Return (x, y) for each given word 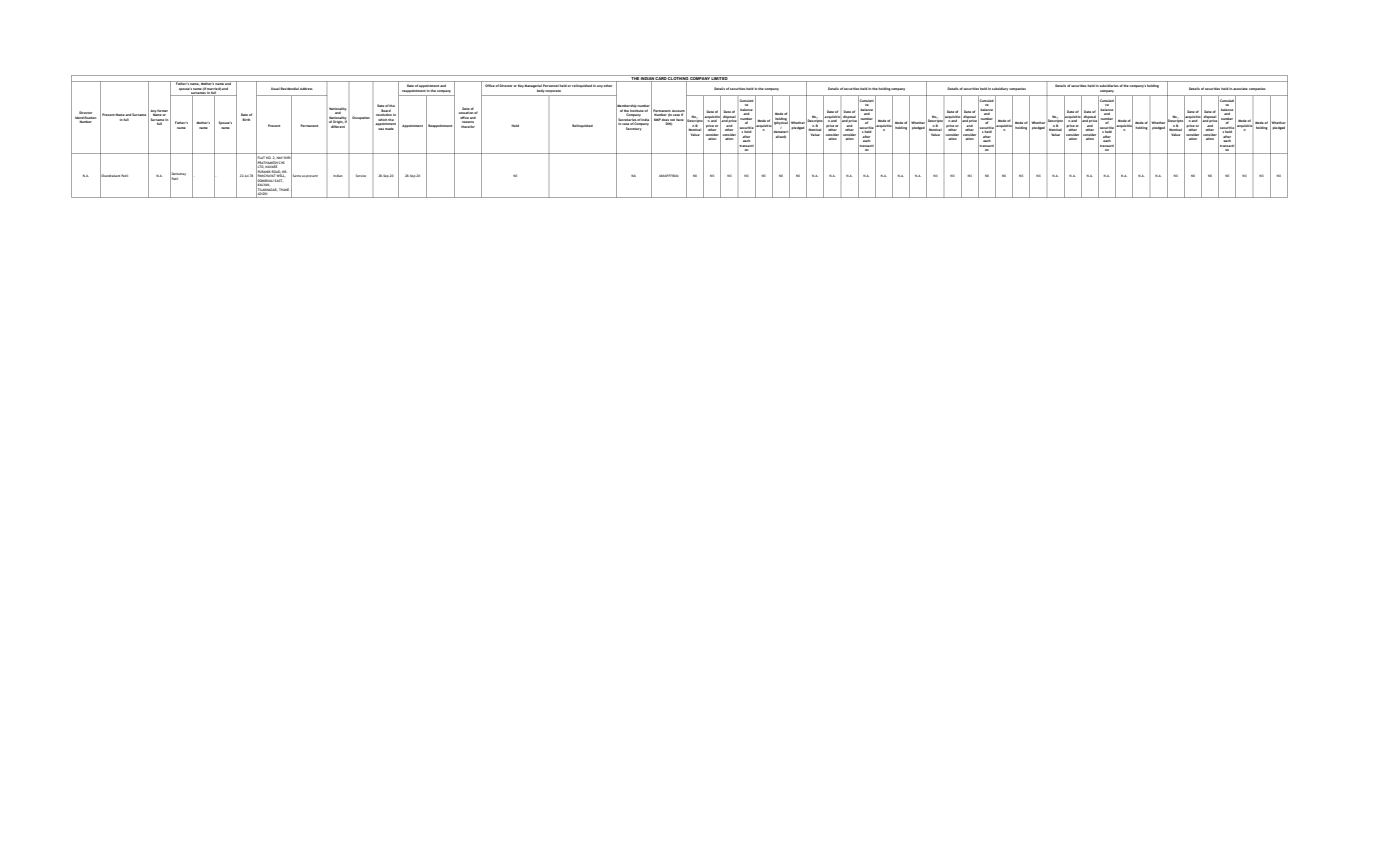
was (381, 129)
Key (521, 86)
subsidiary (1000, 88)
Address (306, 89)
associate (1240, 89)
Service (361, 175)
